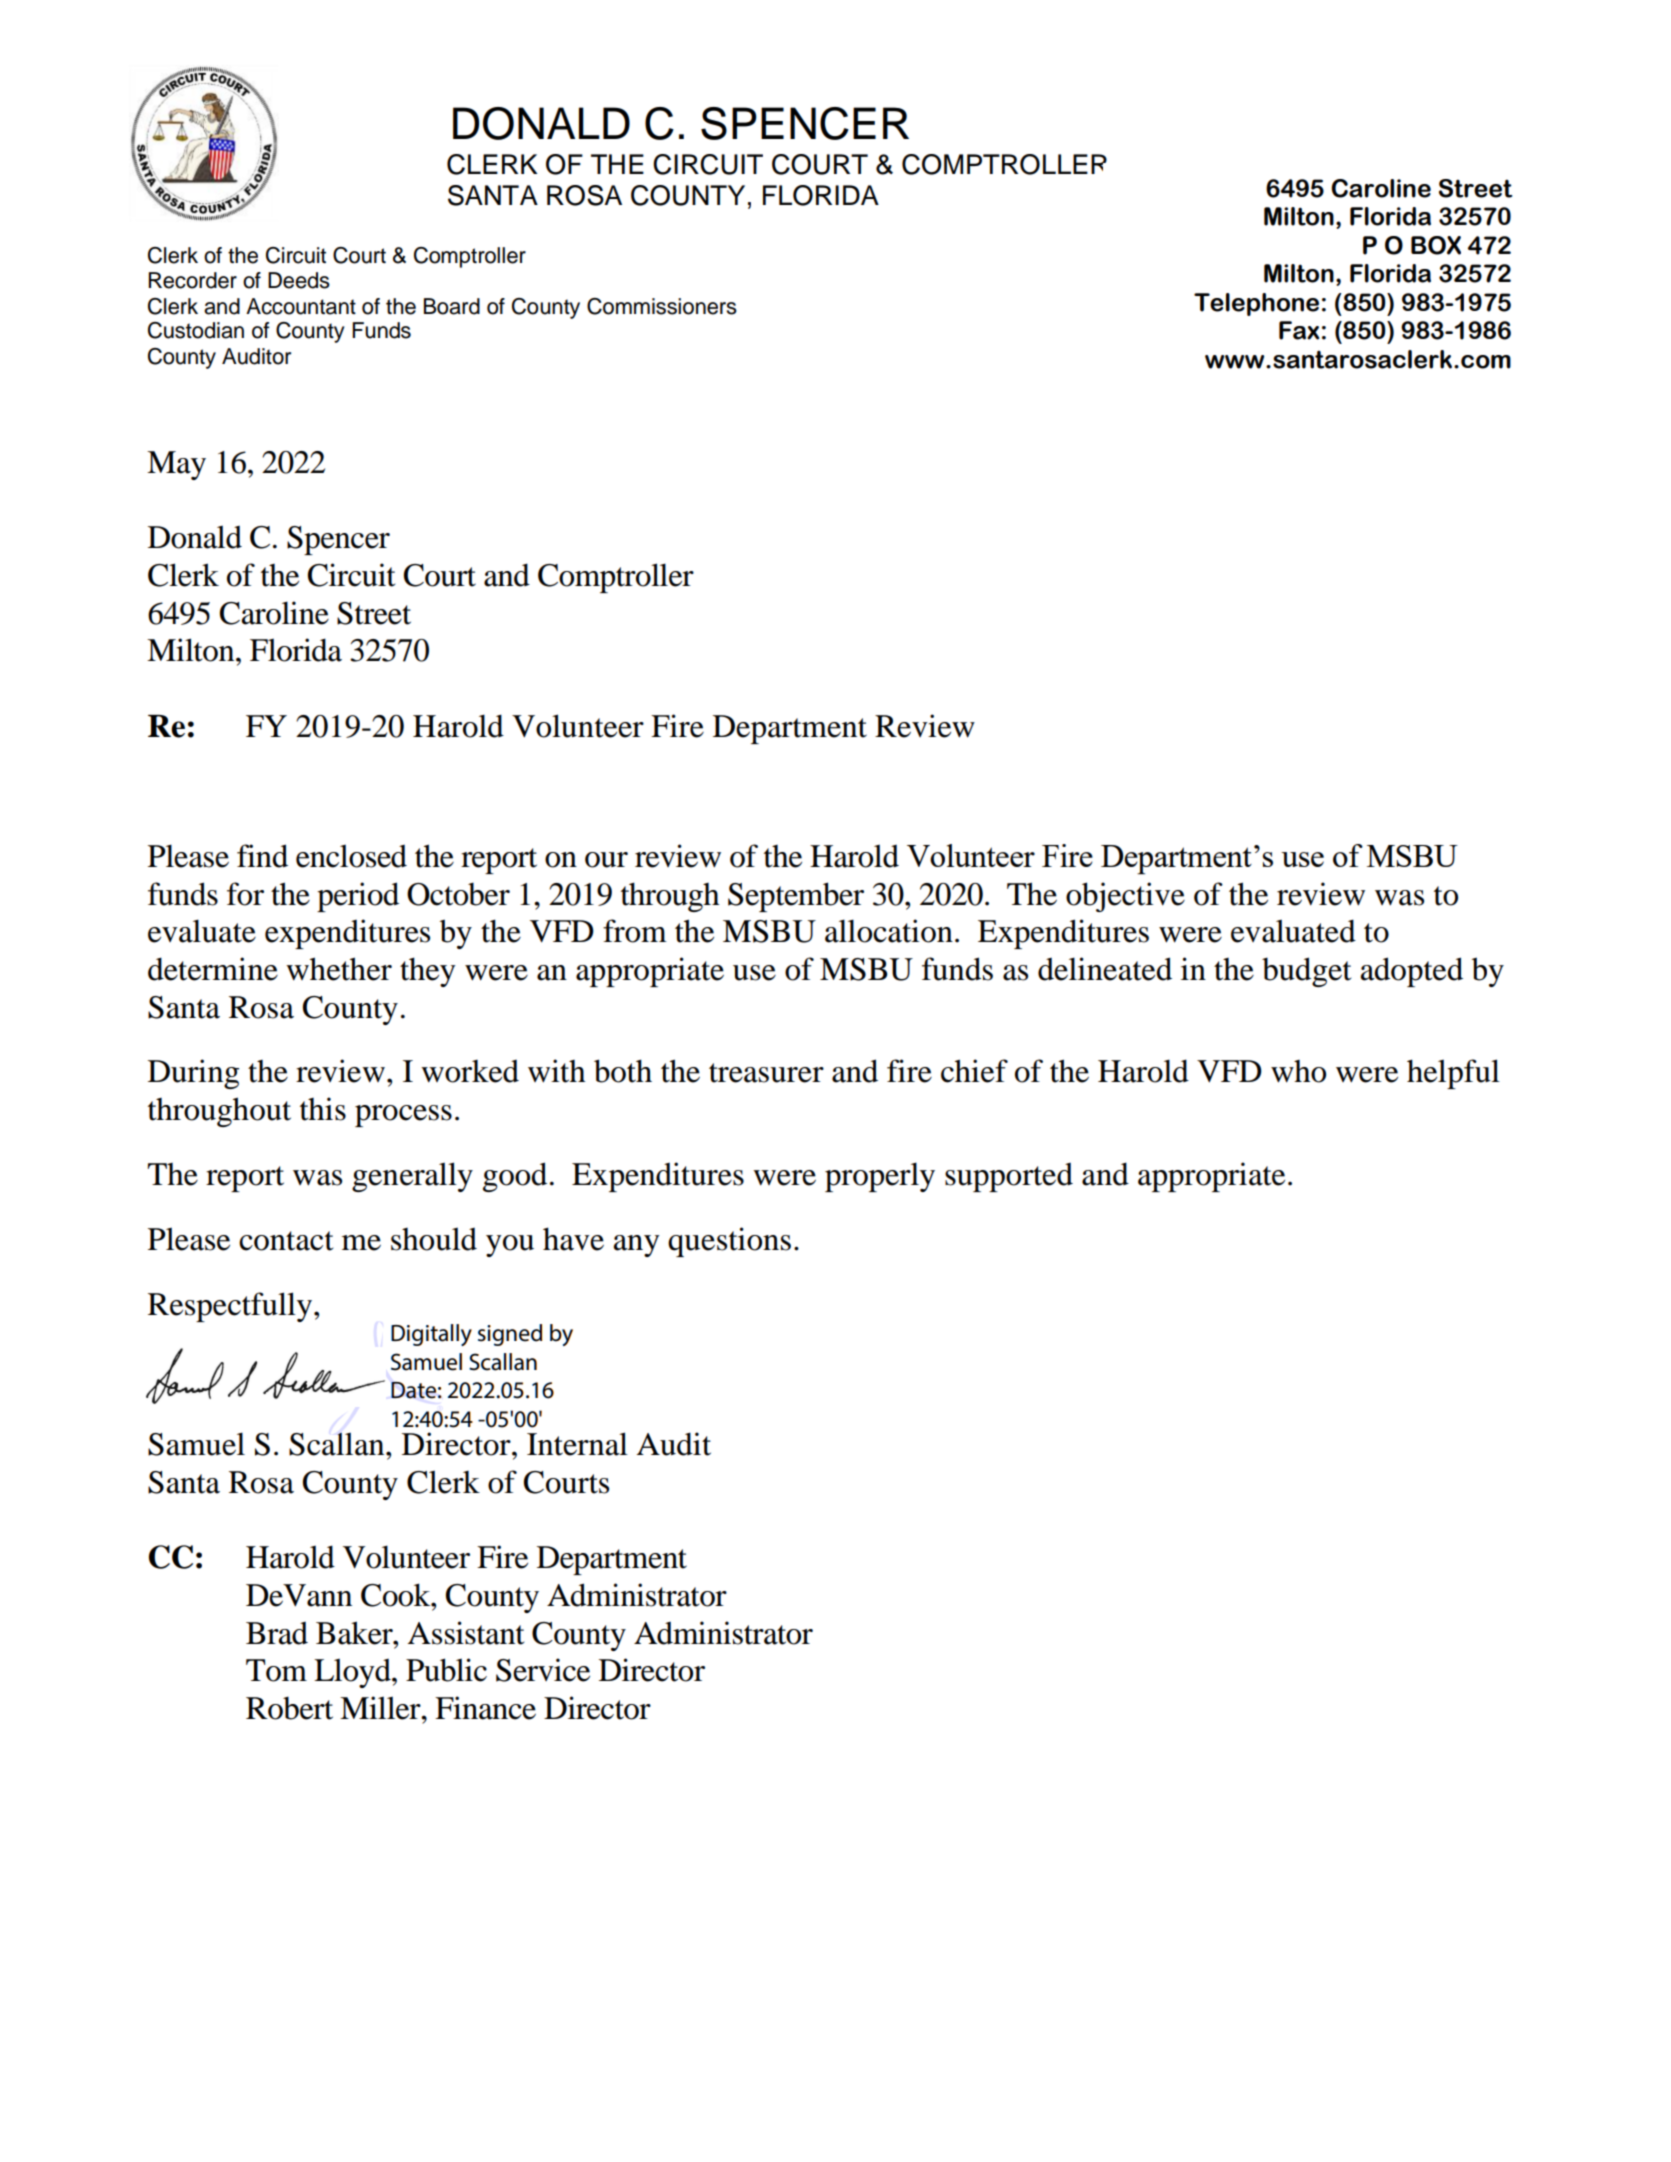 The height and width of the screenshot is (2162, 1671). Describe the element at coordinates (1256, 304) in the screenshot. I see `Telephone` at that location.
